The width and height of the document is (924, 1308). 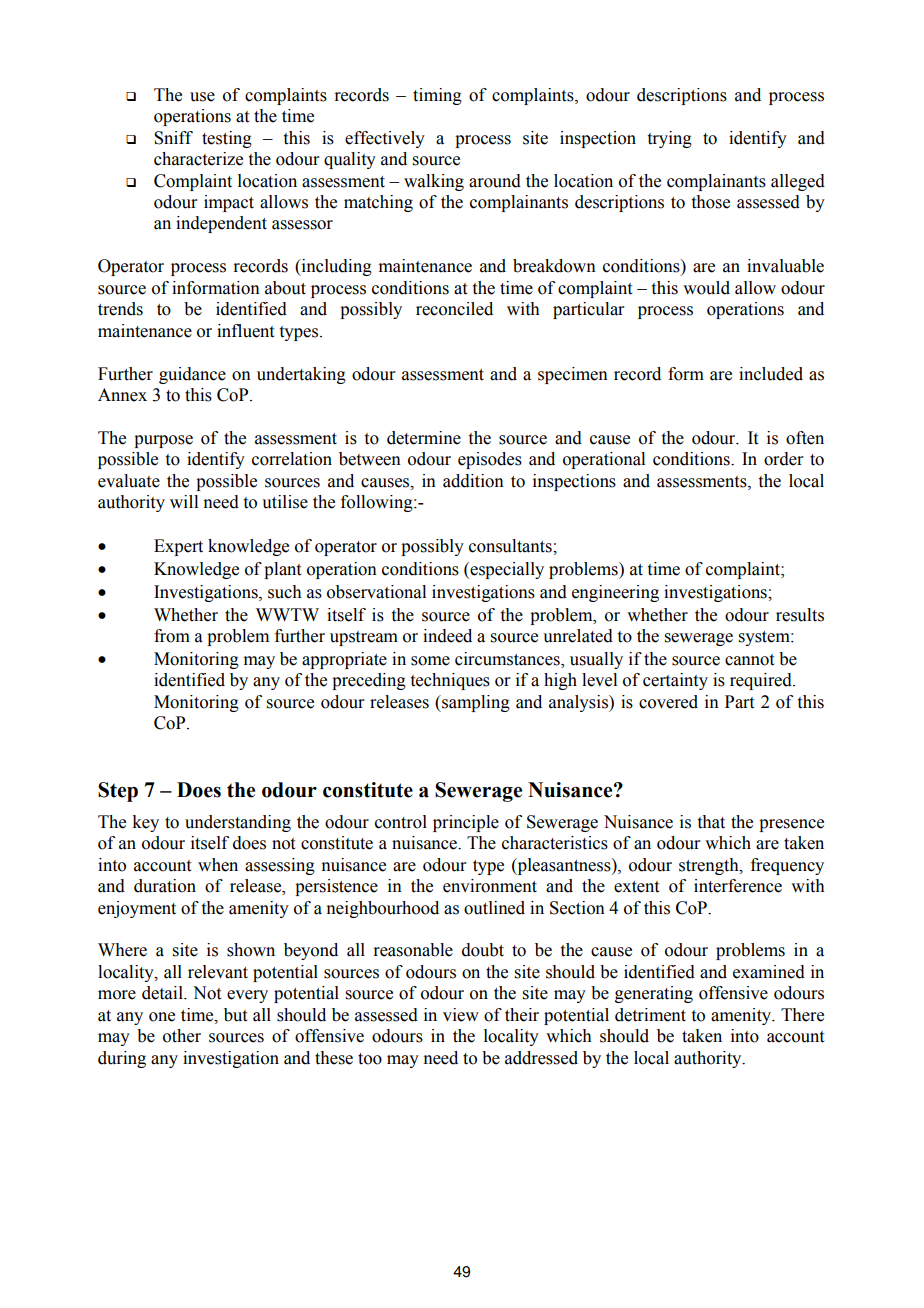 I want to click on trying, so click(x=670, y=139).
